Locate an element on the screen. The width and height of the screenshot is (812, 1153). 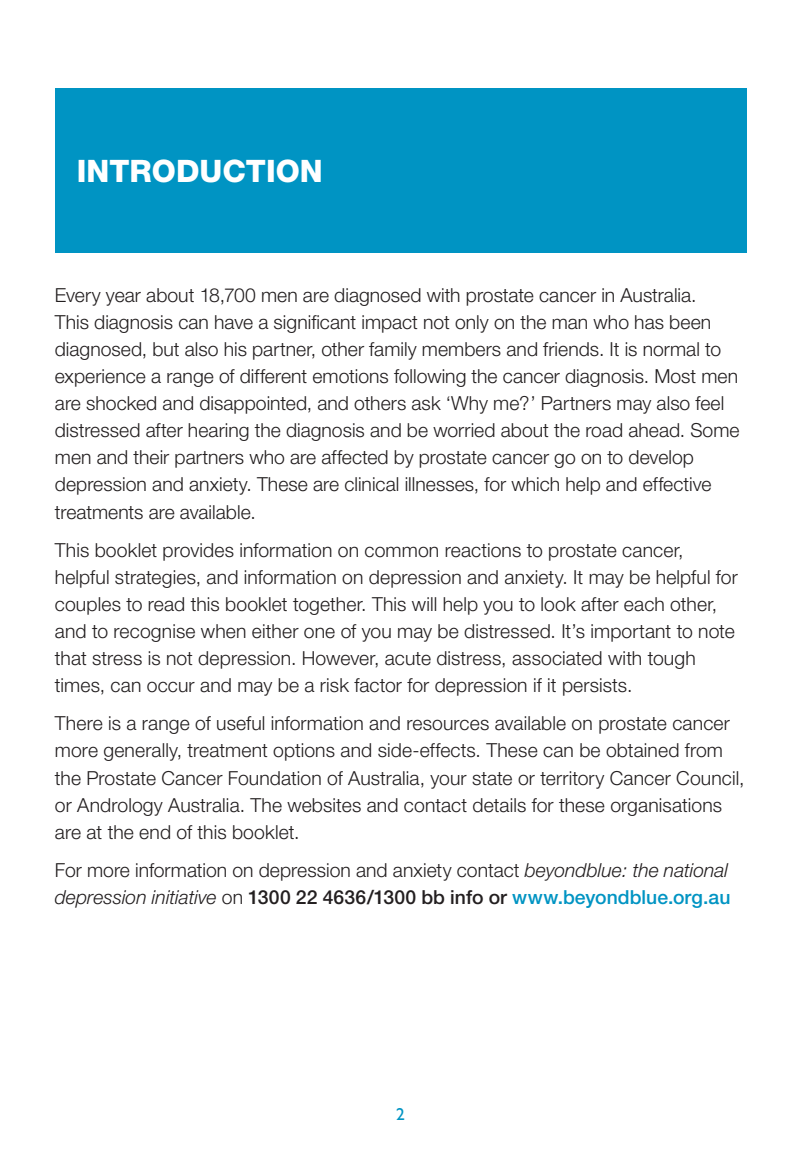
recognise is located at coordinates (154, 633).
